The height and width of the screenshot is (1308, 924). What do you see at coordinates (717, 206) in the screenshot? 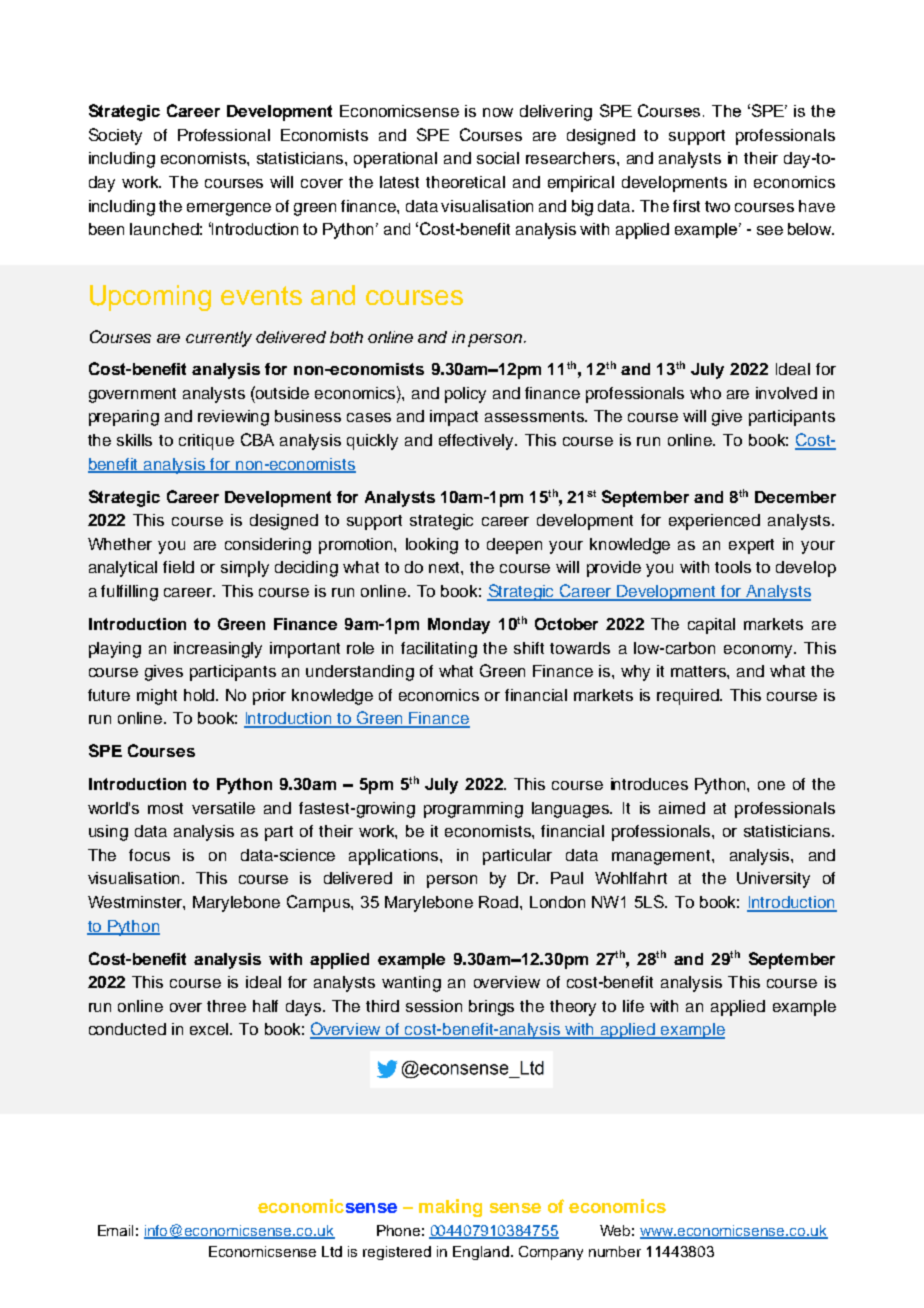
I see `two` at bounding box center [717, 206].
